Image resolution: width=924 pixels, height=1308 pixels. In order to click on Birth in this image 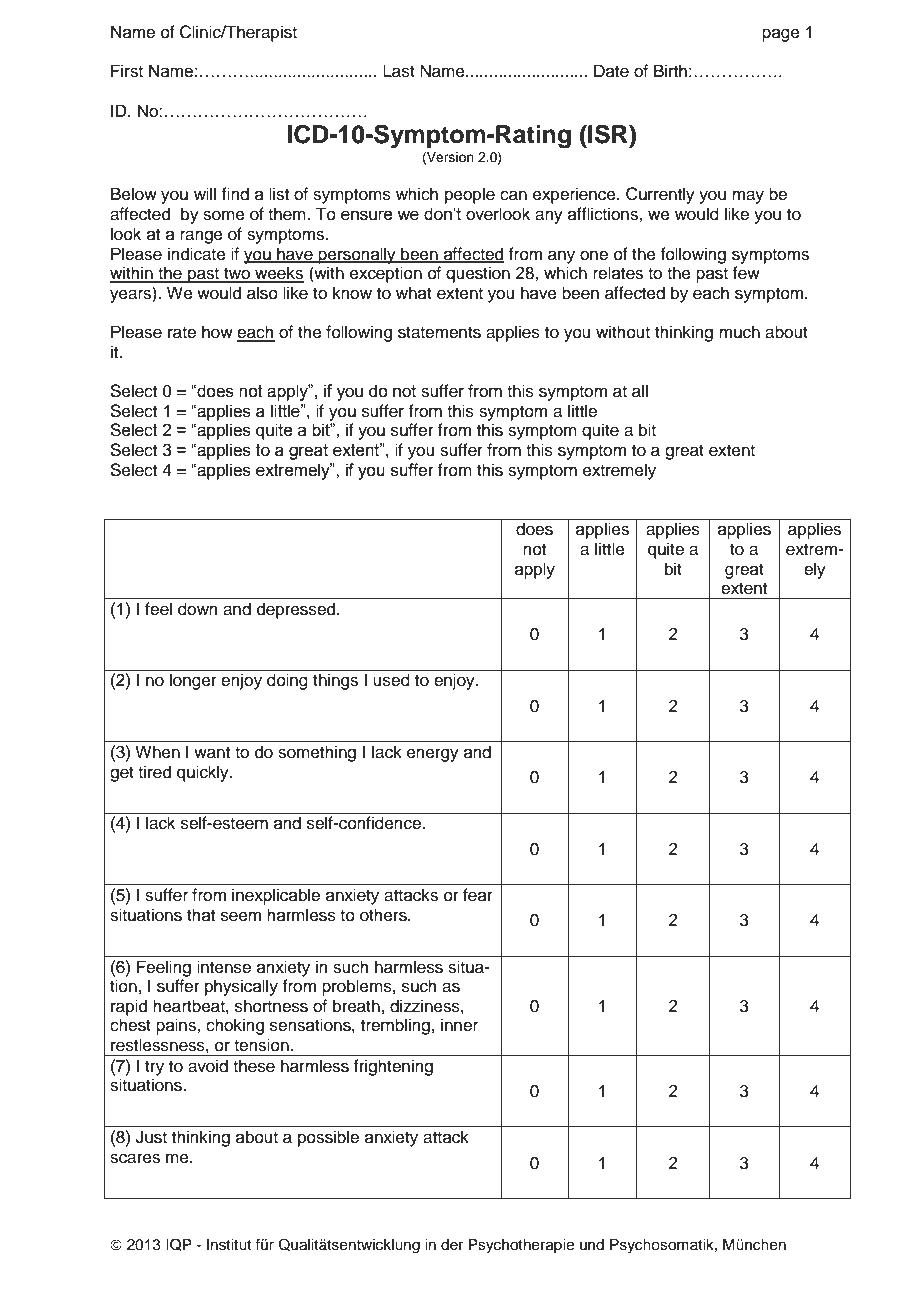, I will do `click(670, 70)`.
